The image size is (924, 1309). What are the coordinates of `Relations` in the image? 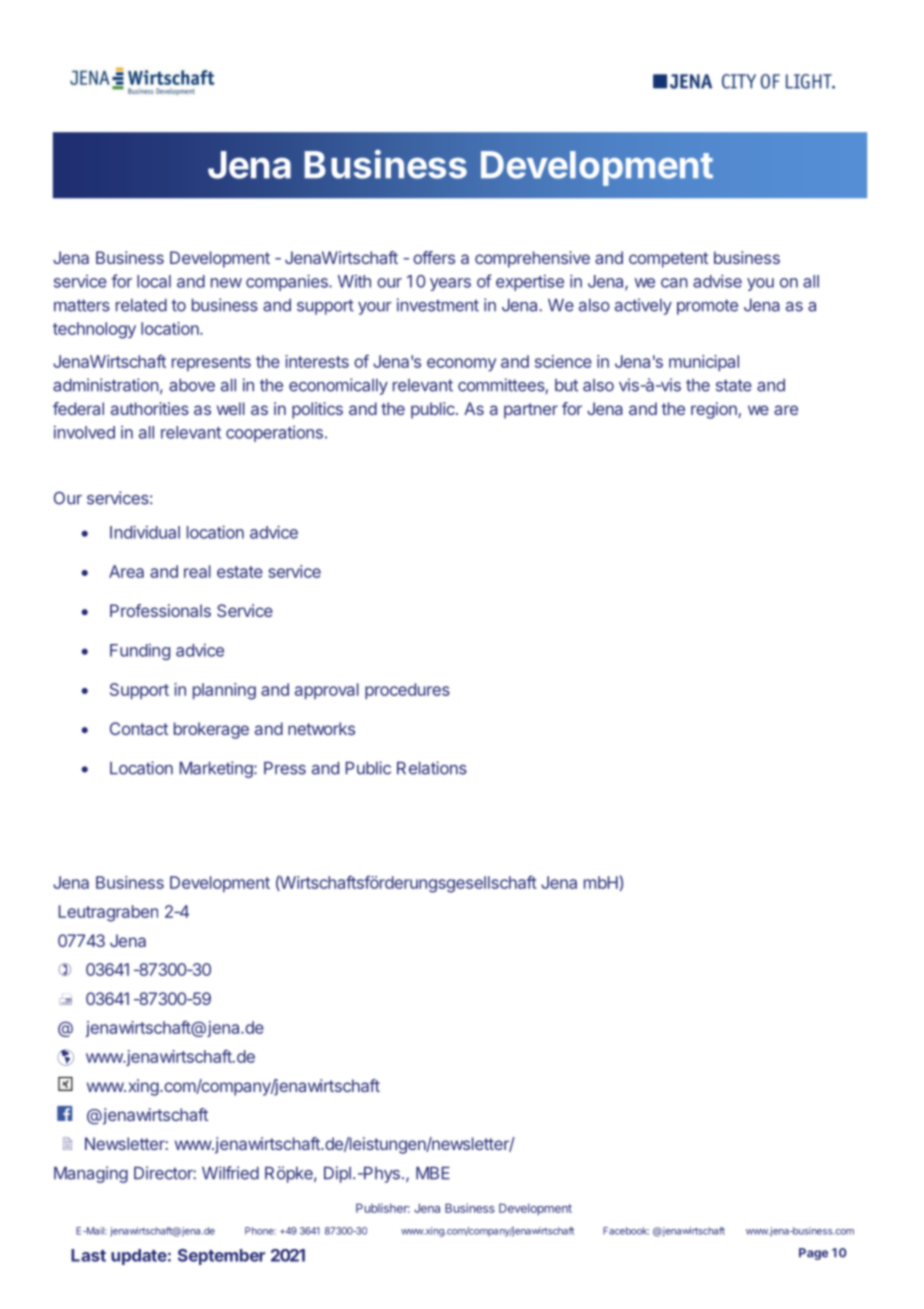 It's located at (432, 768).
